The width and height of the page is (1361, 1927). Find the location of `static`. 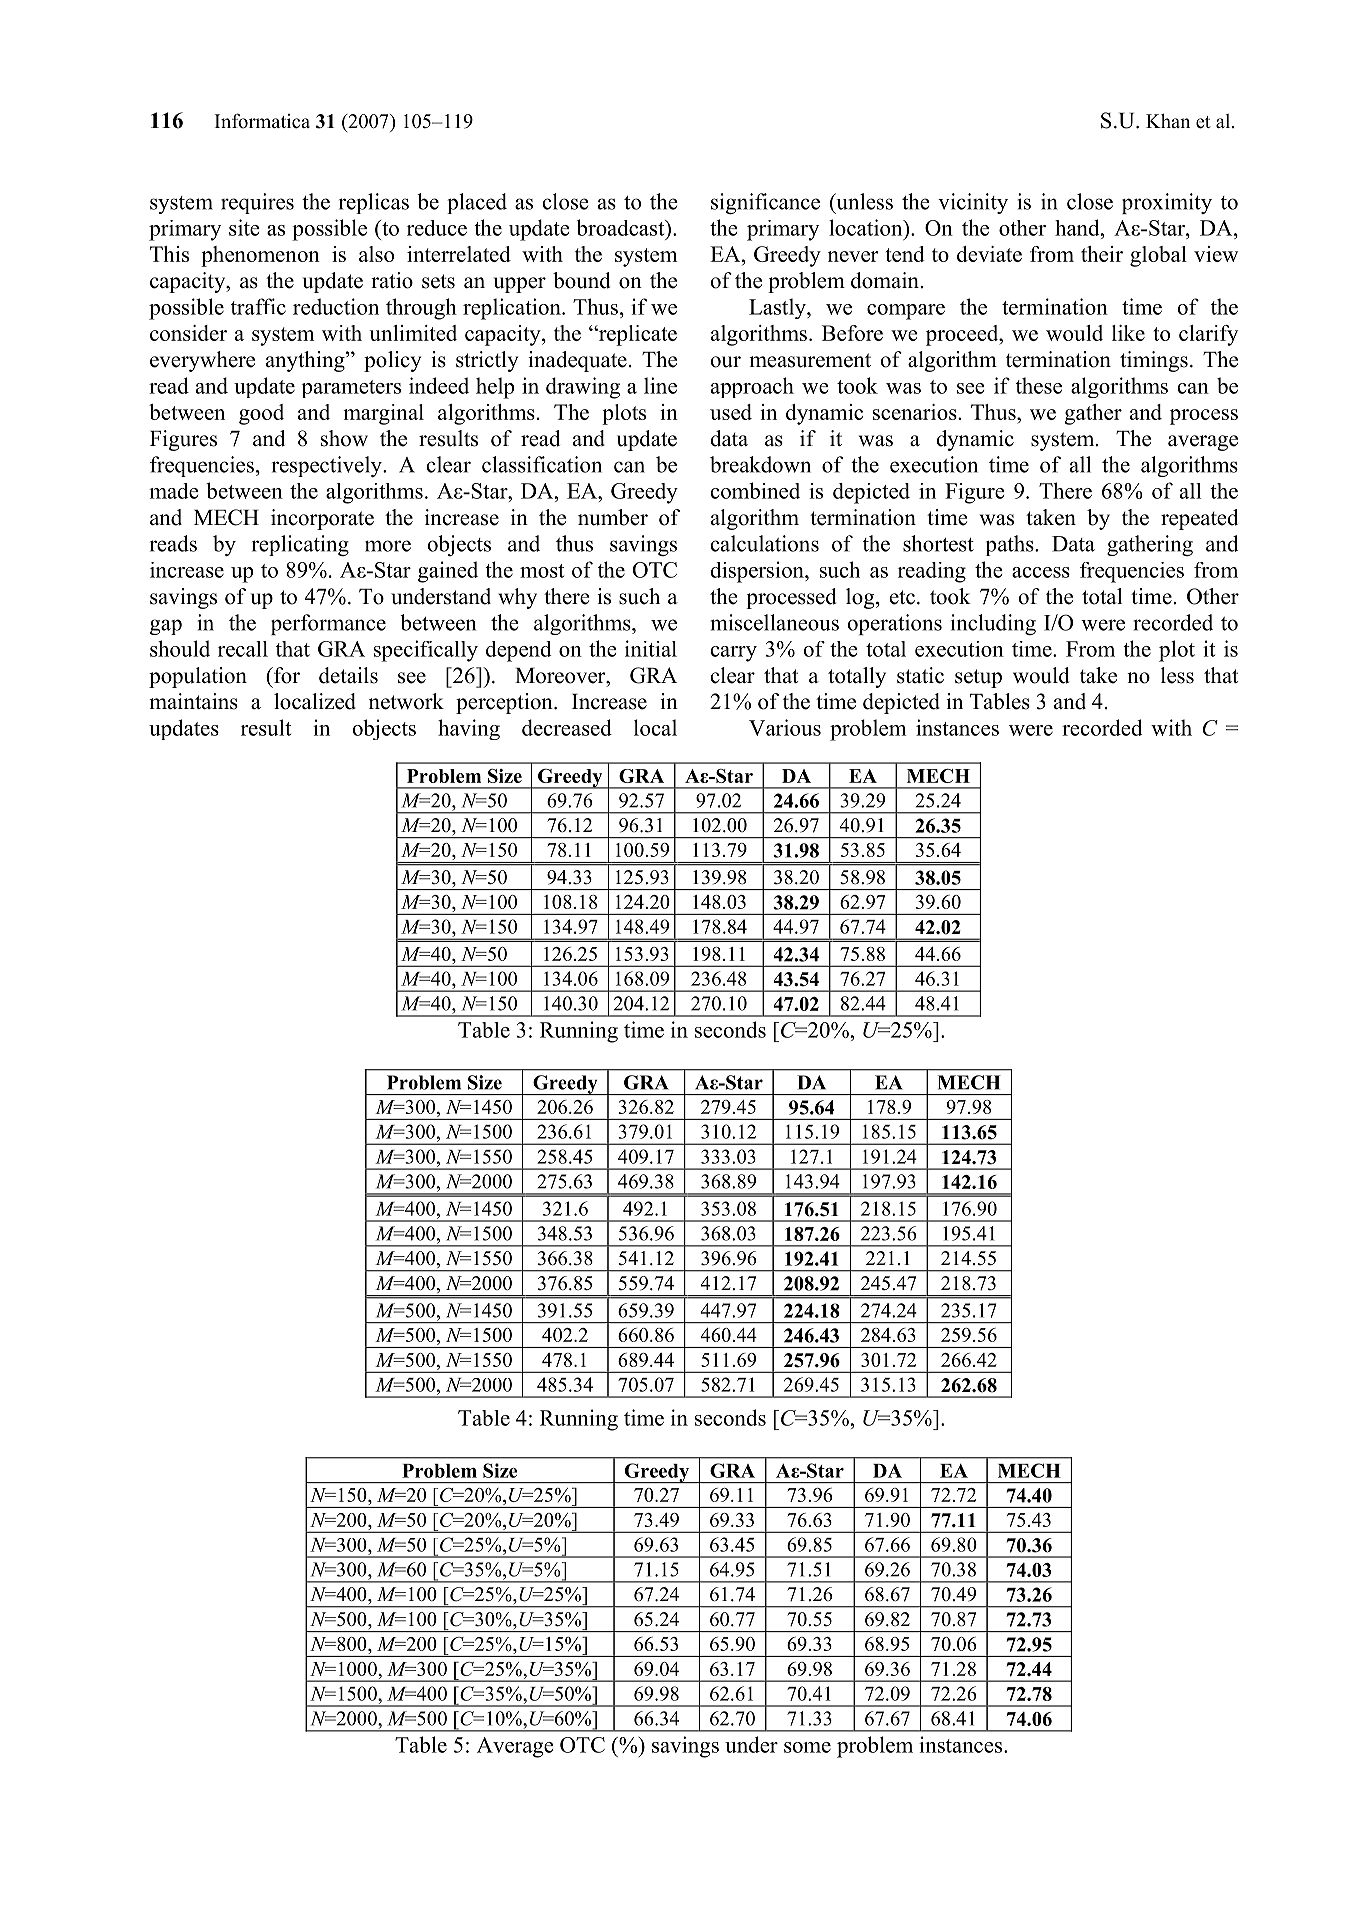

static is located at coordinates (920, 675).
